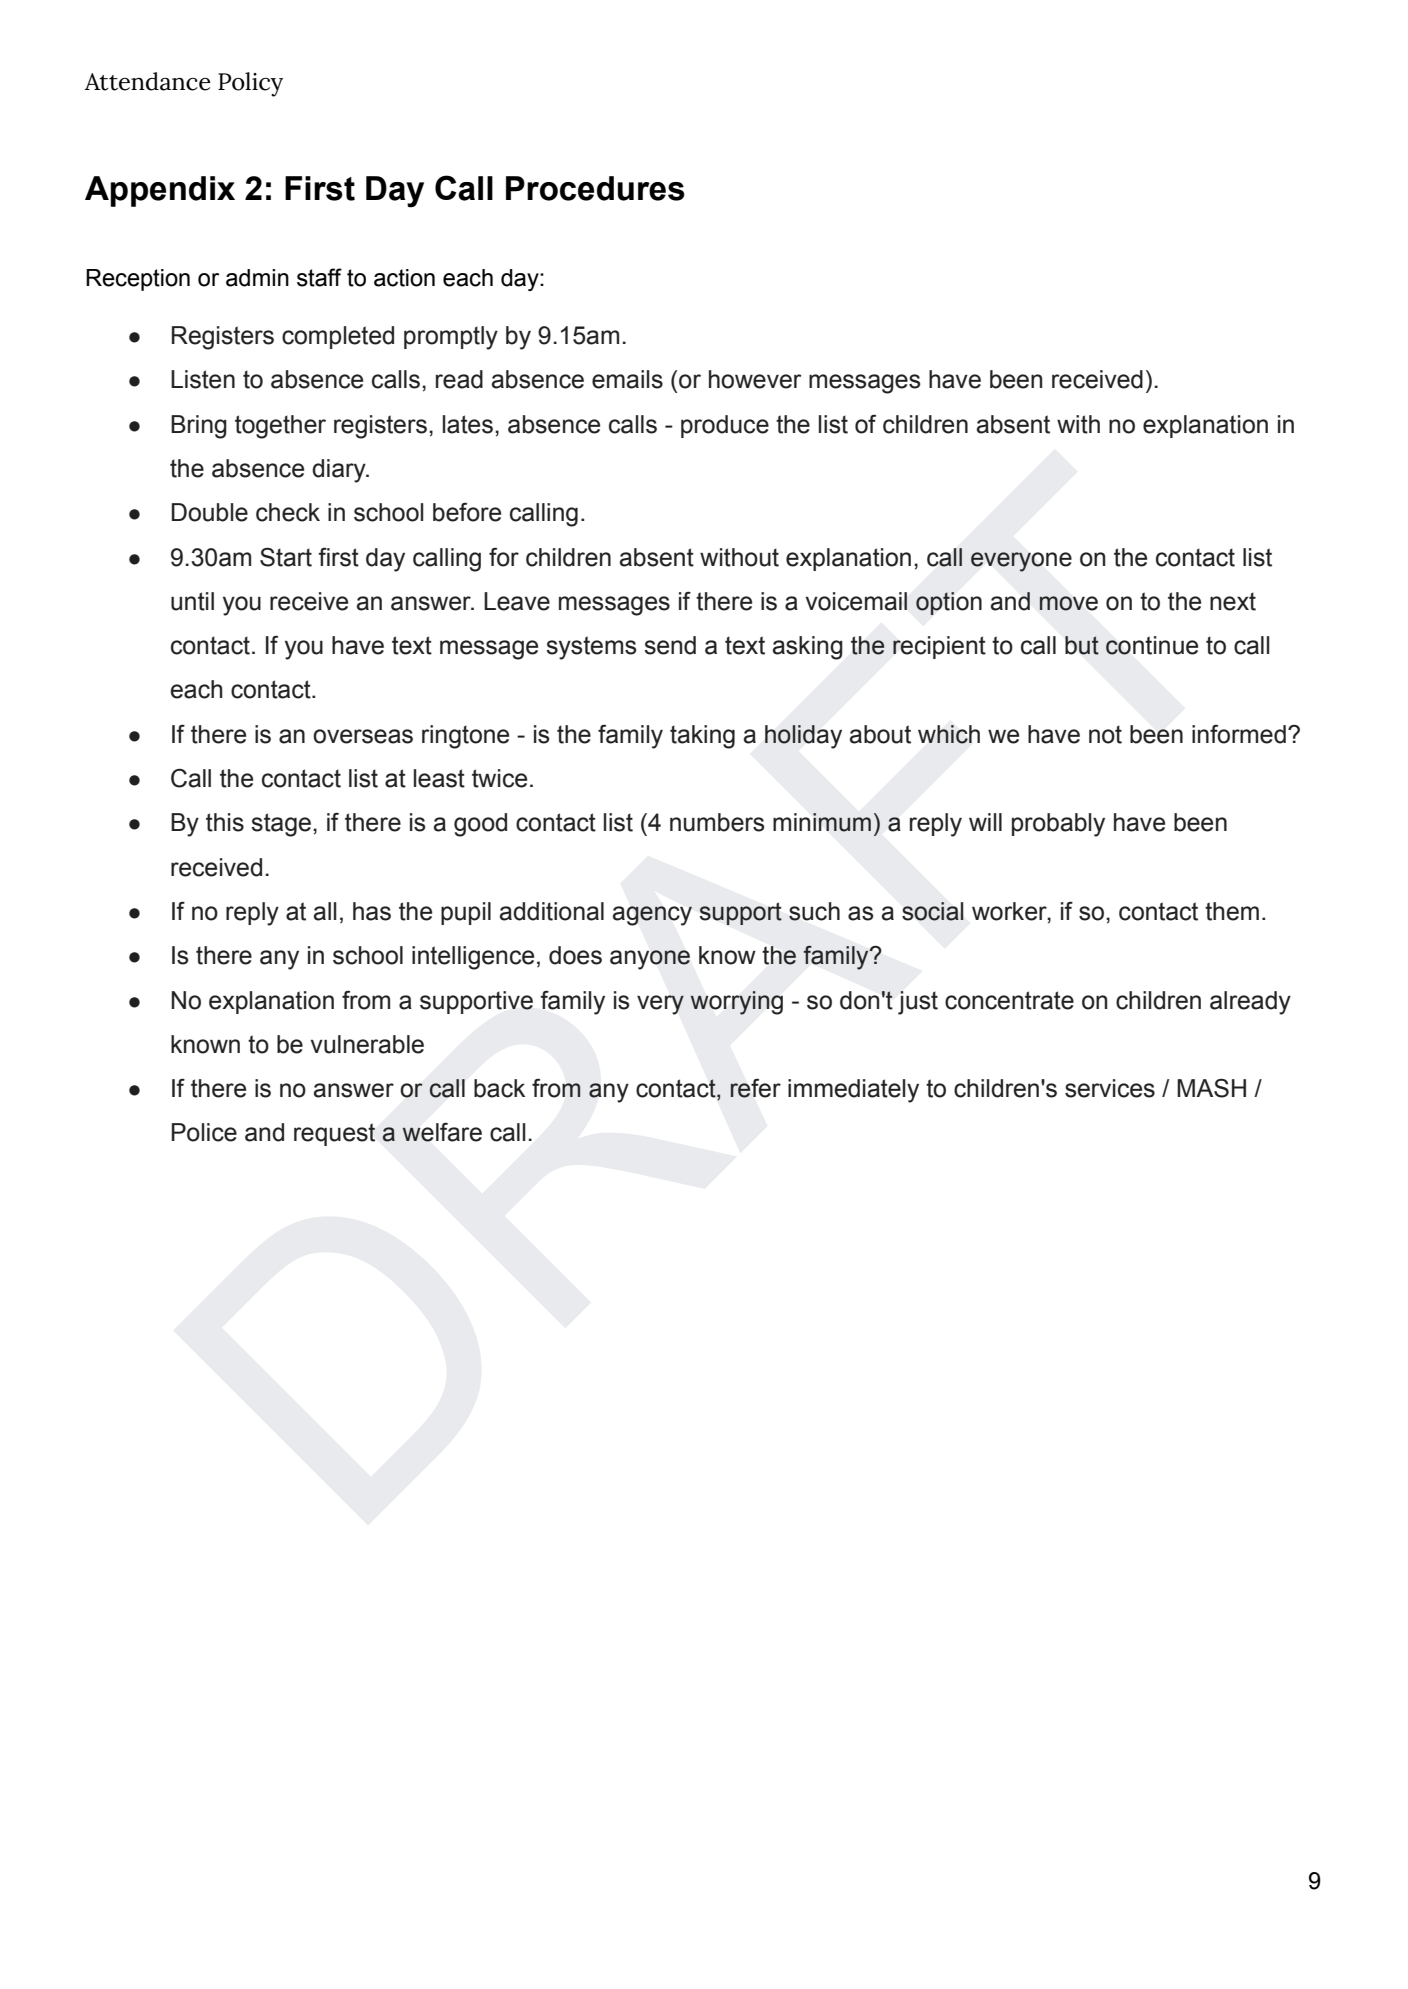 The height and width of the screenshot is (1989, 1408). Describe the element at coordinates (595, 188) in the screenshot. I see `Procedures` at that location.
